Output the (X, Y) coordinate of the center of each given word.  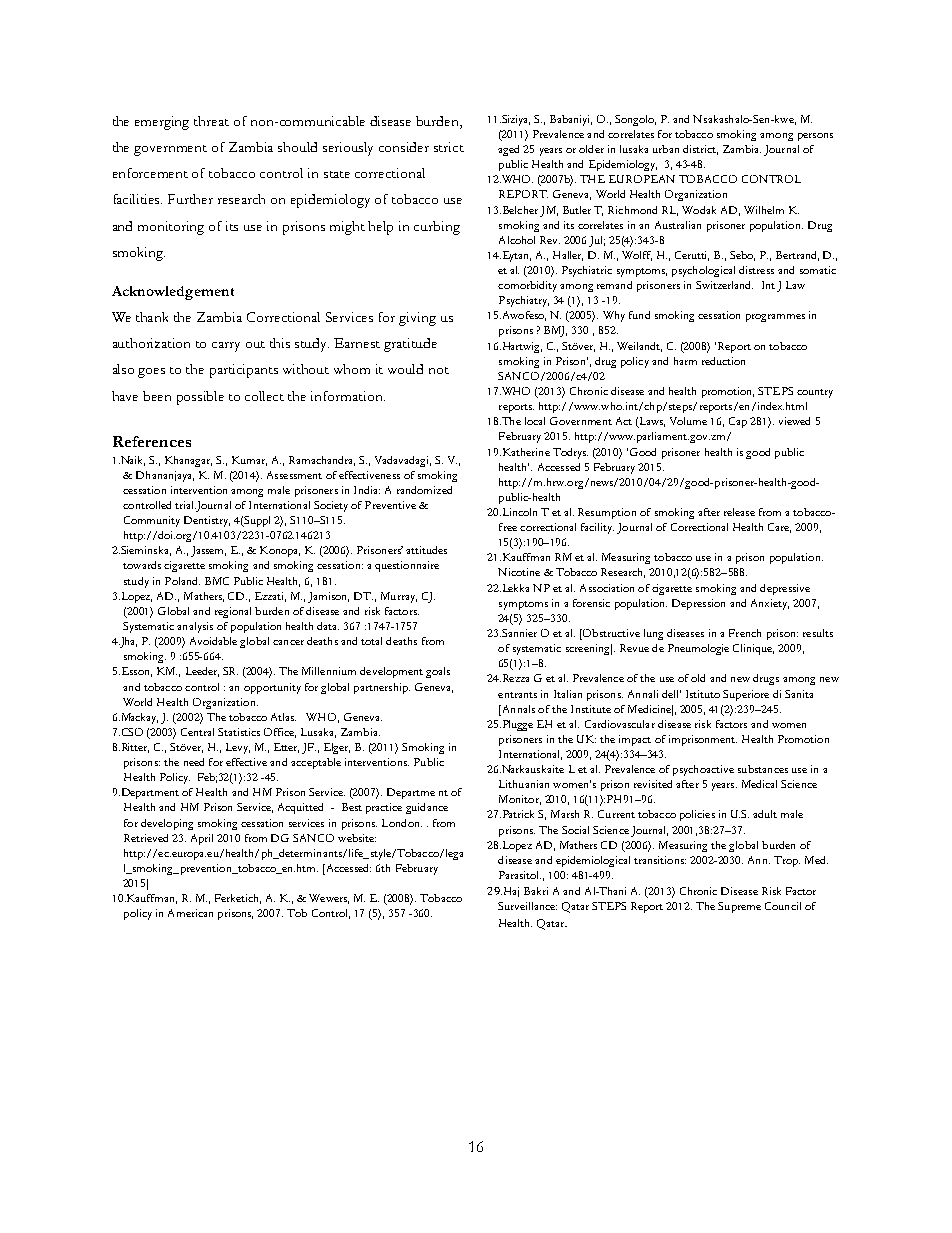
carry (226, 347)
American (190, 913)
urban (666, 149)
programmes (775, 318)
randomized (424, 490)
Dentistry (207, 521)
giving (417, 319)
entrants (517, 695)
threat (211, 121)
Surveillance (527, 906)
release (739, 512)
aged (508, 150)
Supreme (739, 907)
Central (197, 732)
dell (671, 694)
